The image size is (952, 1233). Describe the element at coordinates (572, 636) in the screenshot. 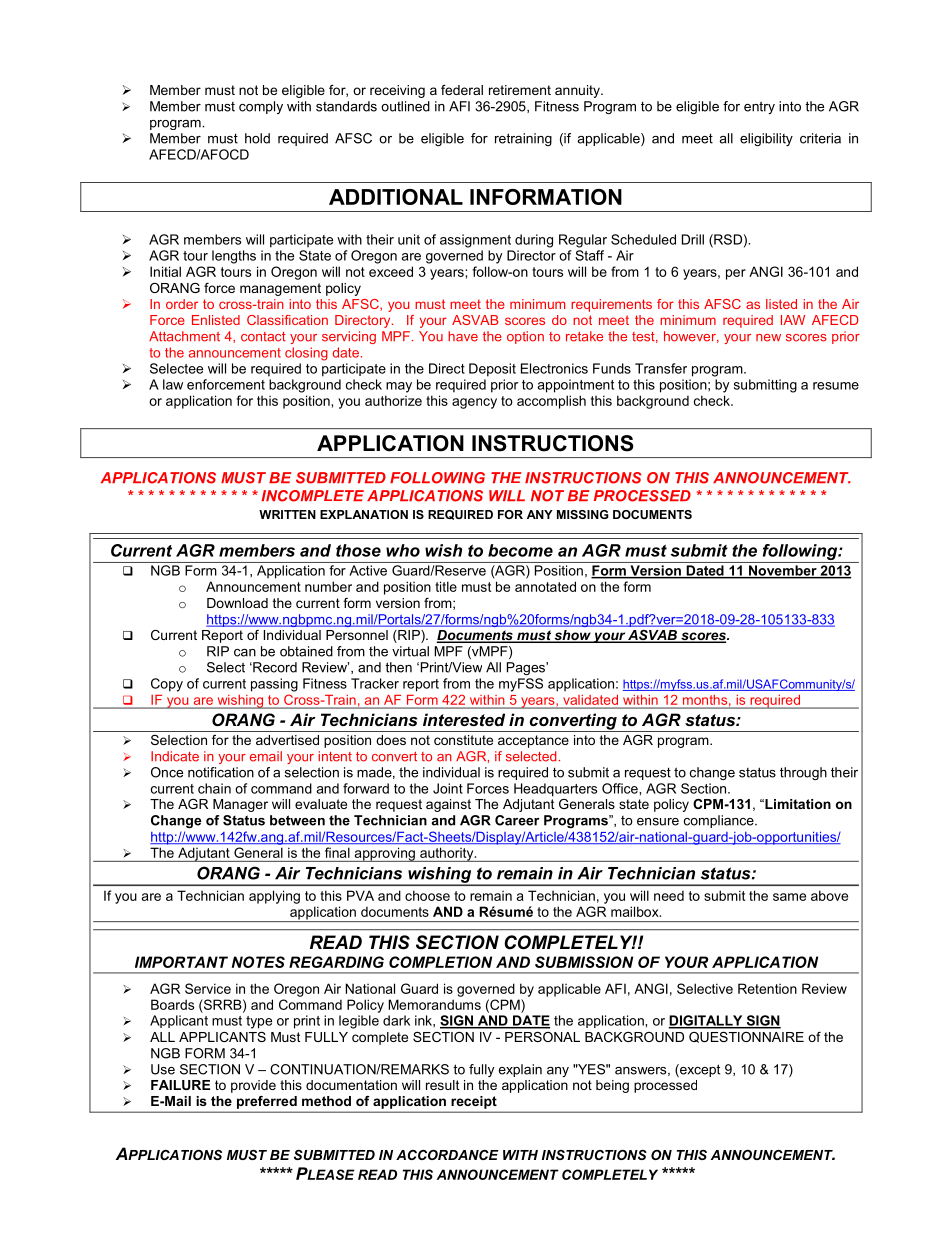

I see `show` at that location.
